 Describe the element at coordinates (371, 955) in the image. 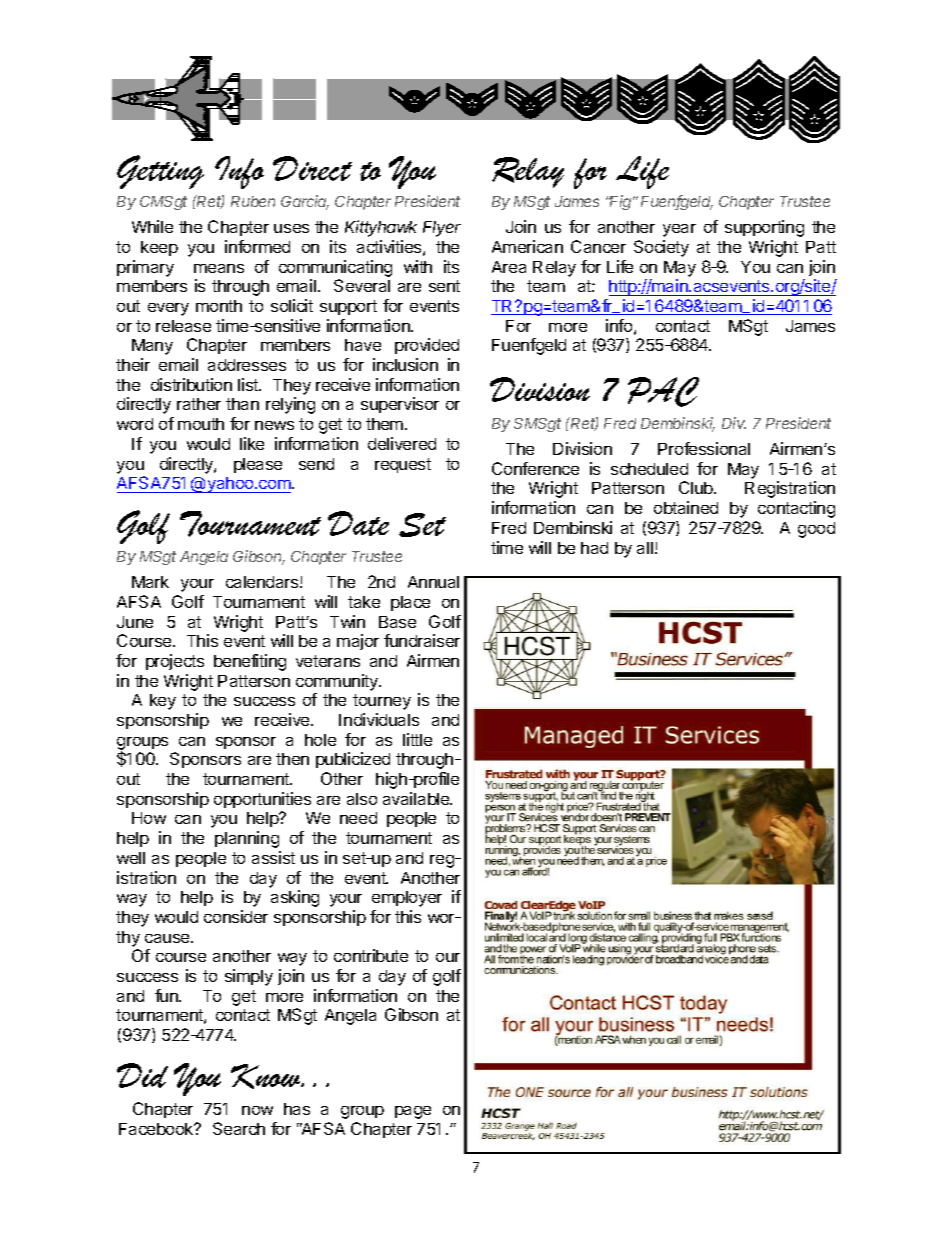

I see `contribute` at that location.
